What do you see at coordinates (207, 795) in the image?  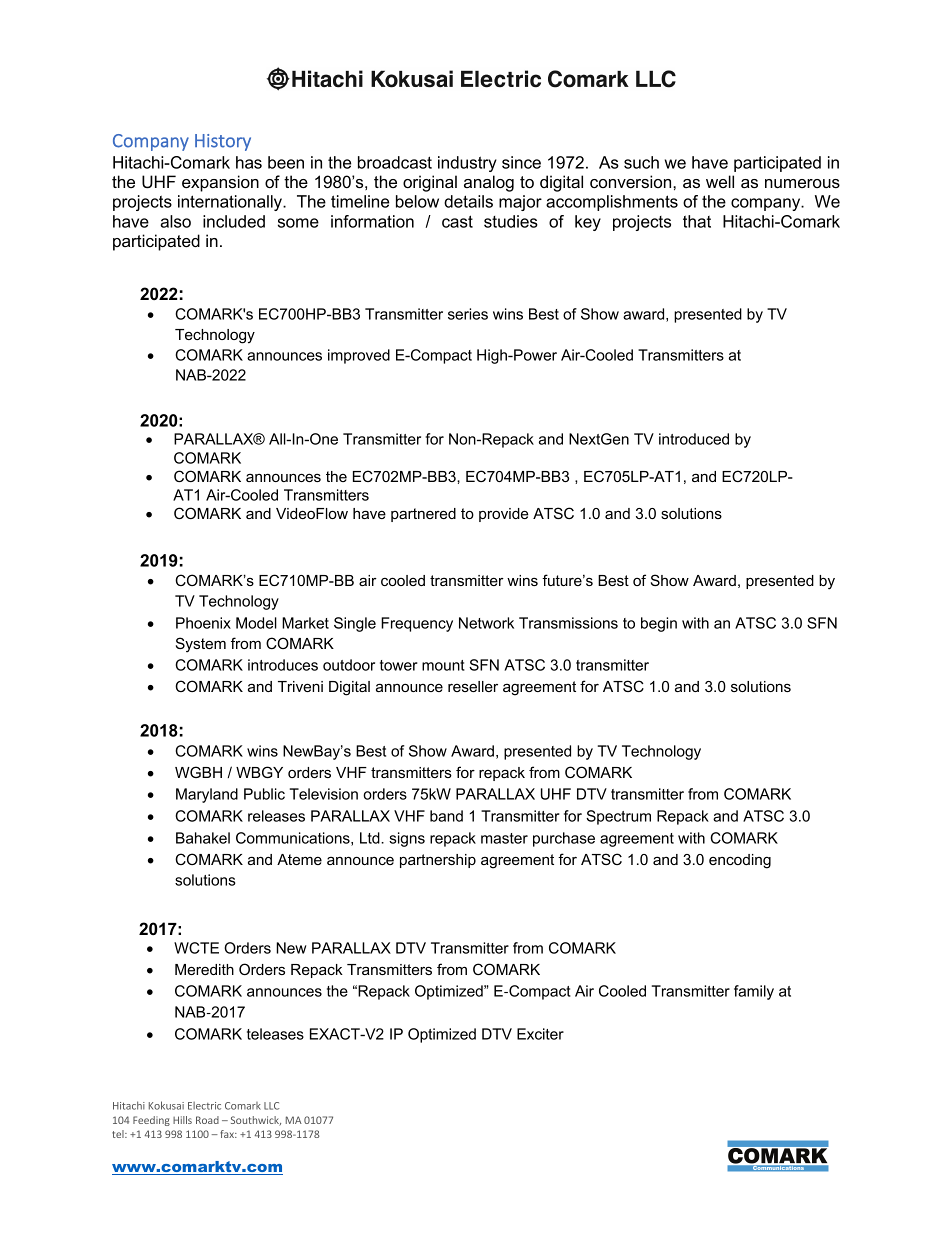 I see `Maryland` at bounding box center [207, 795].
